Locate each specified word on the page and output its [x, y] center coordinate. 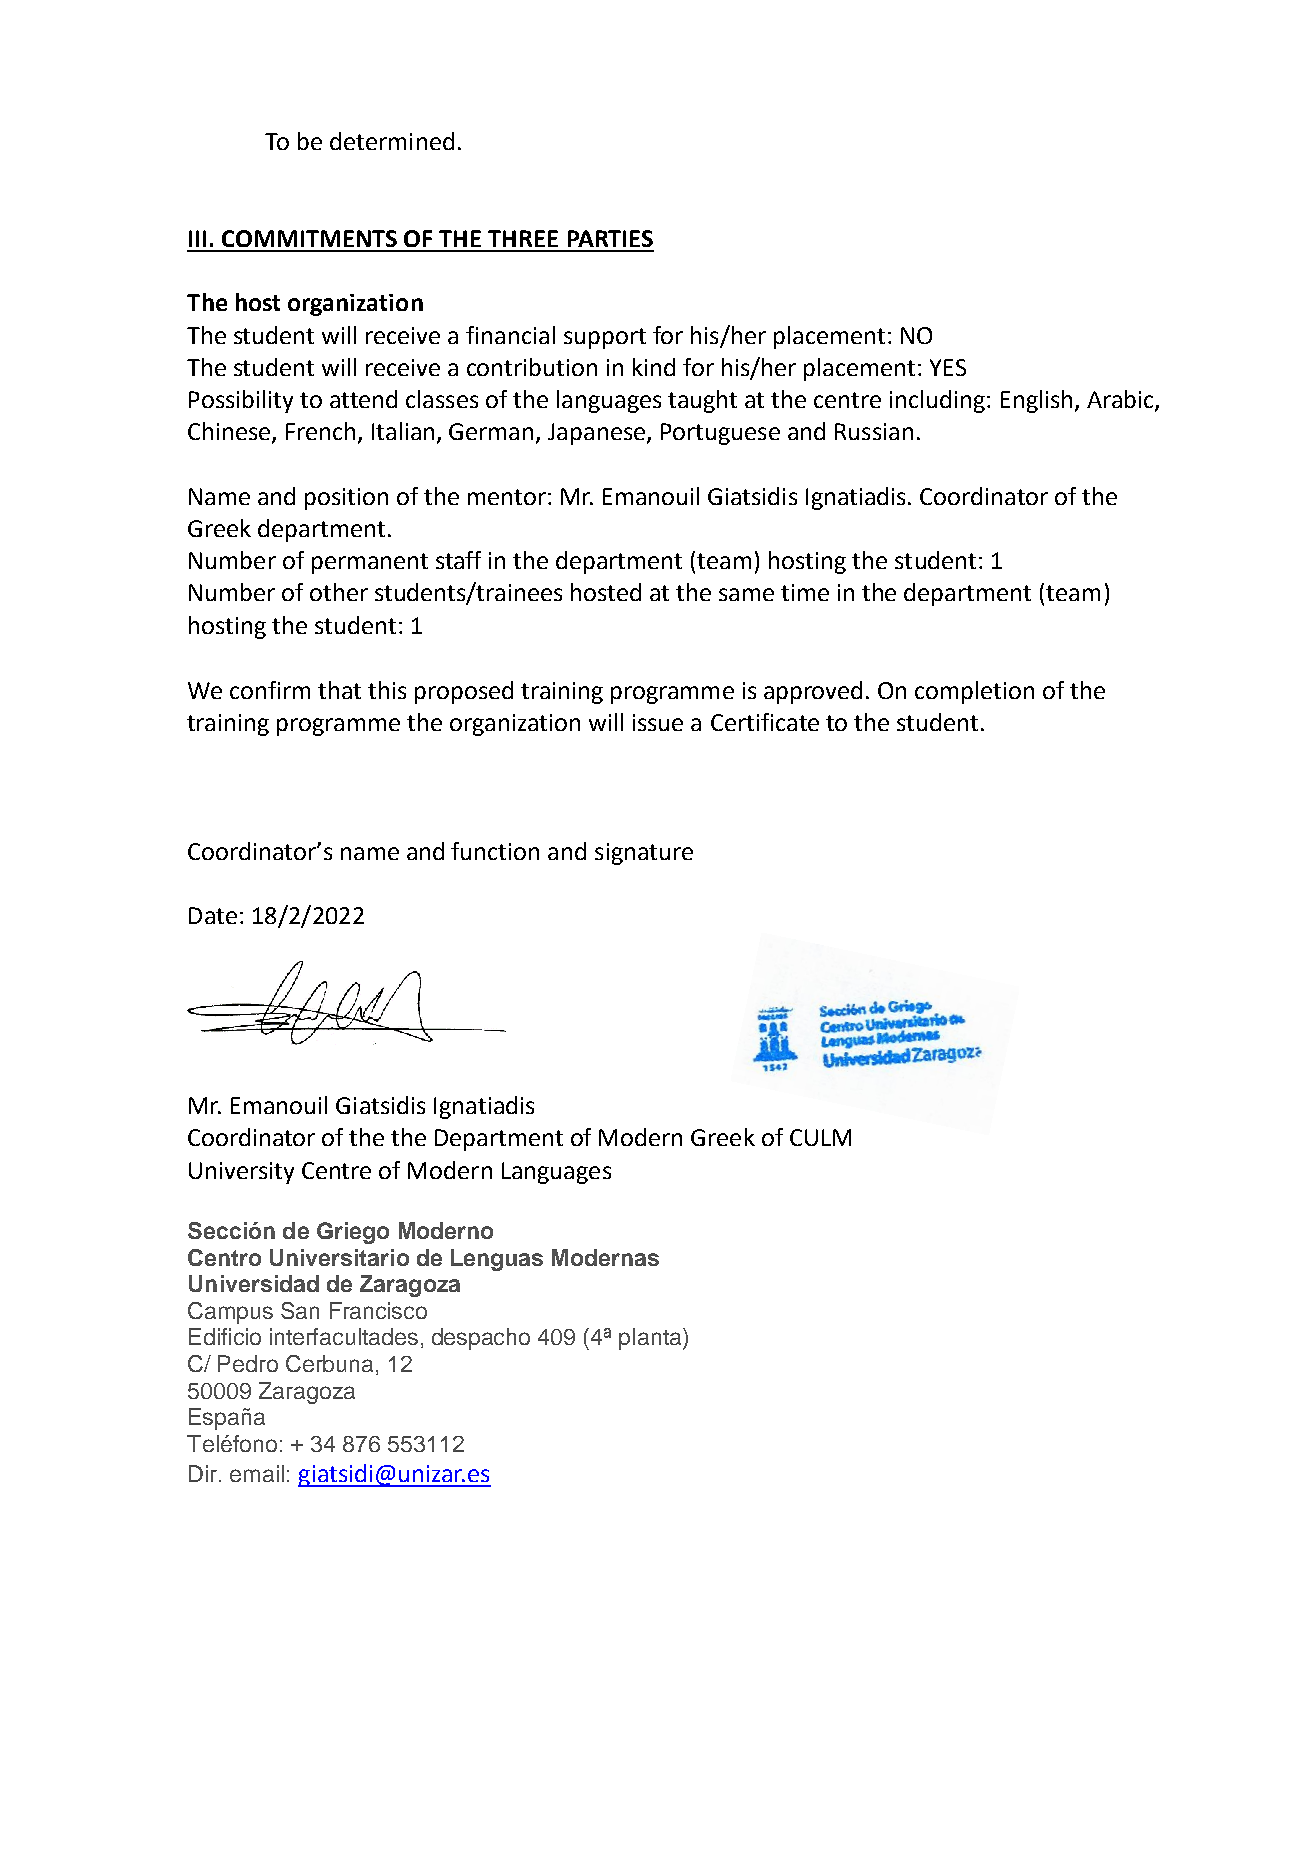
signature [644, 854]
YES [948, 367]
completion [974, 692]
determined [392, 141]
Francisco [378, 1310]
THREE [523, 238]
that [339, 690]
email [257, 1473]
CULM [820, 1137]
